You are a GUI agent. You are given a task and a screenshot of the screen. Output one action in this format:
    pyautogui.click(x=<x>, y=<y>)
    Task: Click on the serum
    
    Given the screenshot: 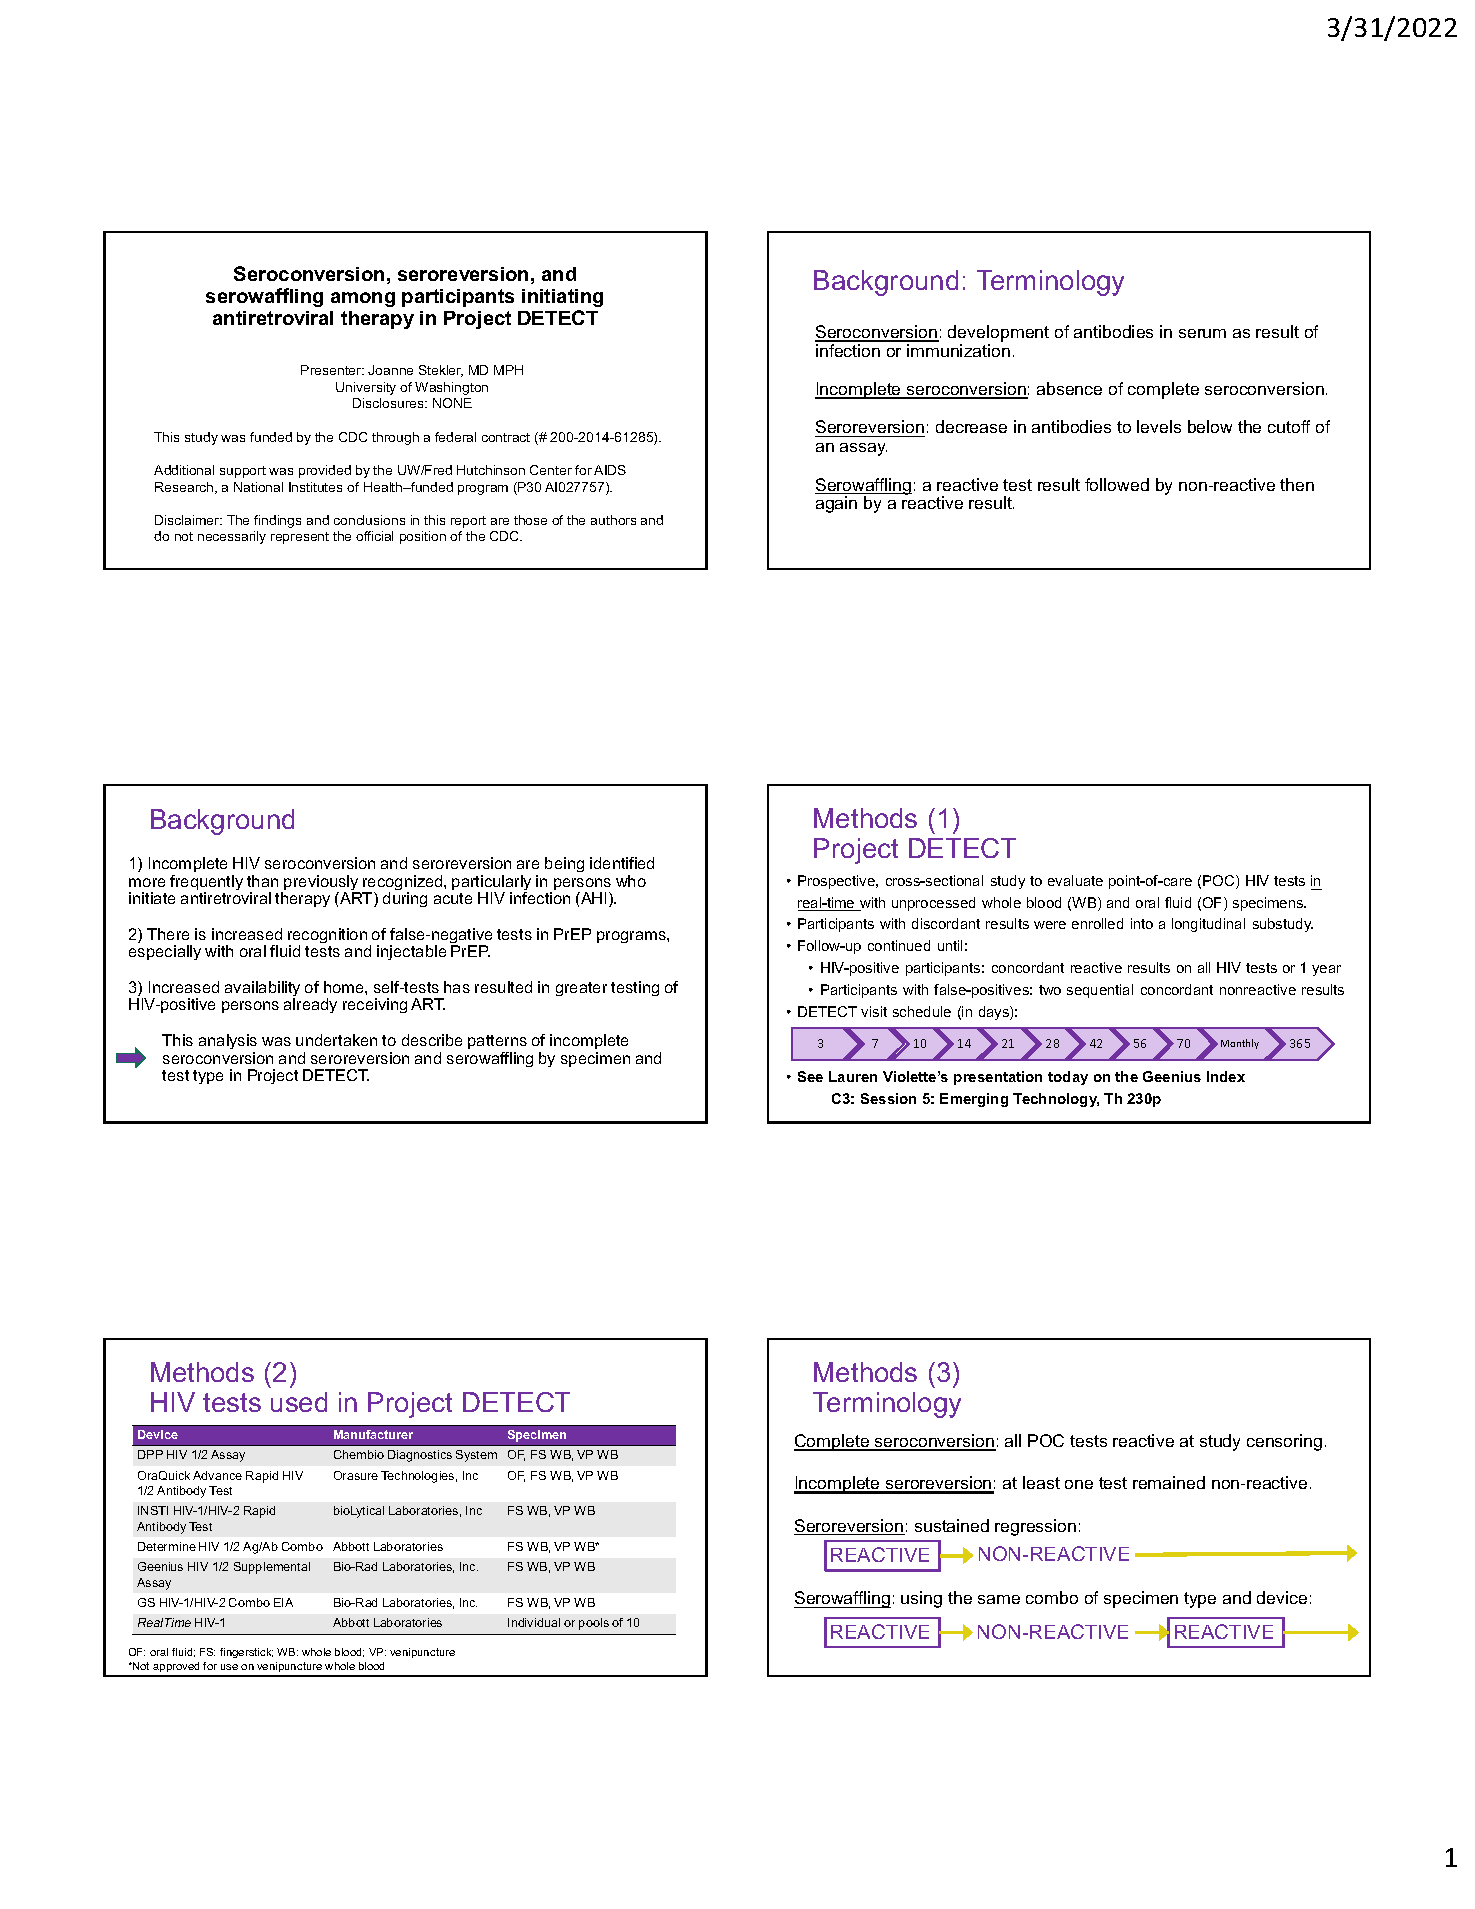 What is the action you would take?
    pyautogui.click(x=1202, y=333)
